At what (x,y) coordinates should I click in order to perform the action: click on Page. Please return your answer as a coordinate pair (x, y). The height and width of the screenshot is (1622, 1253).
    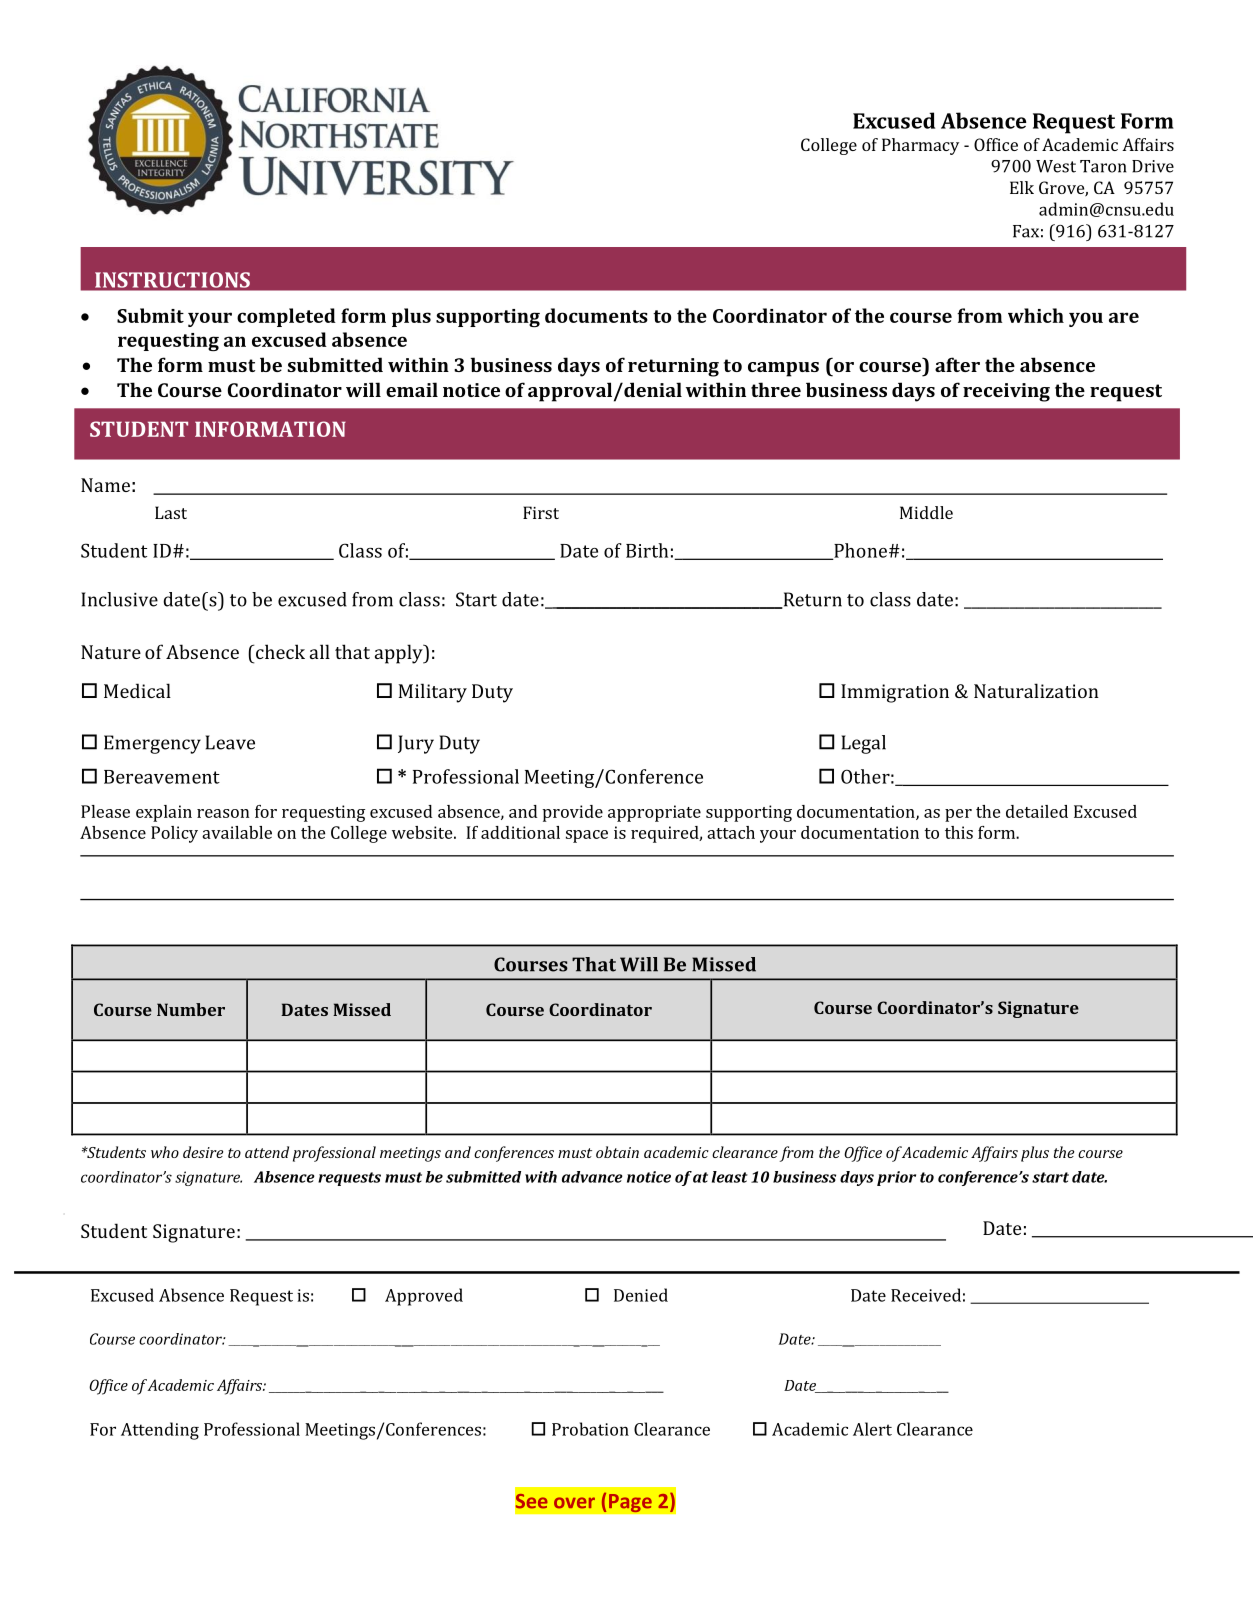
    Looking at the image, I should click on (630, 1503).
